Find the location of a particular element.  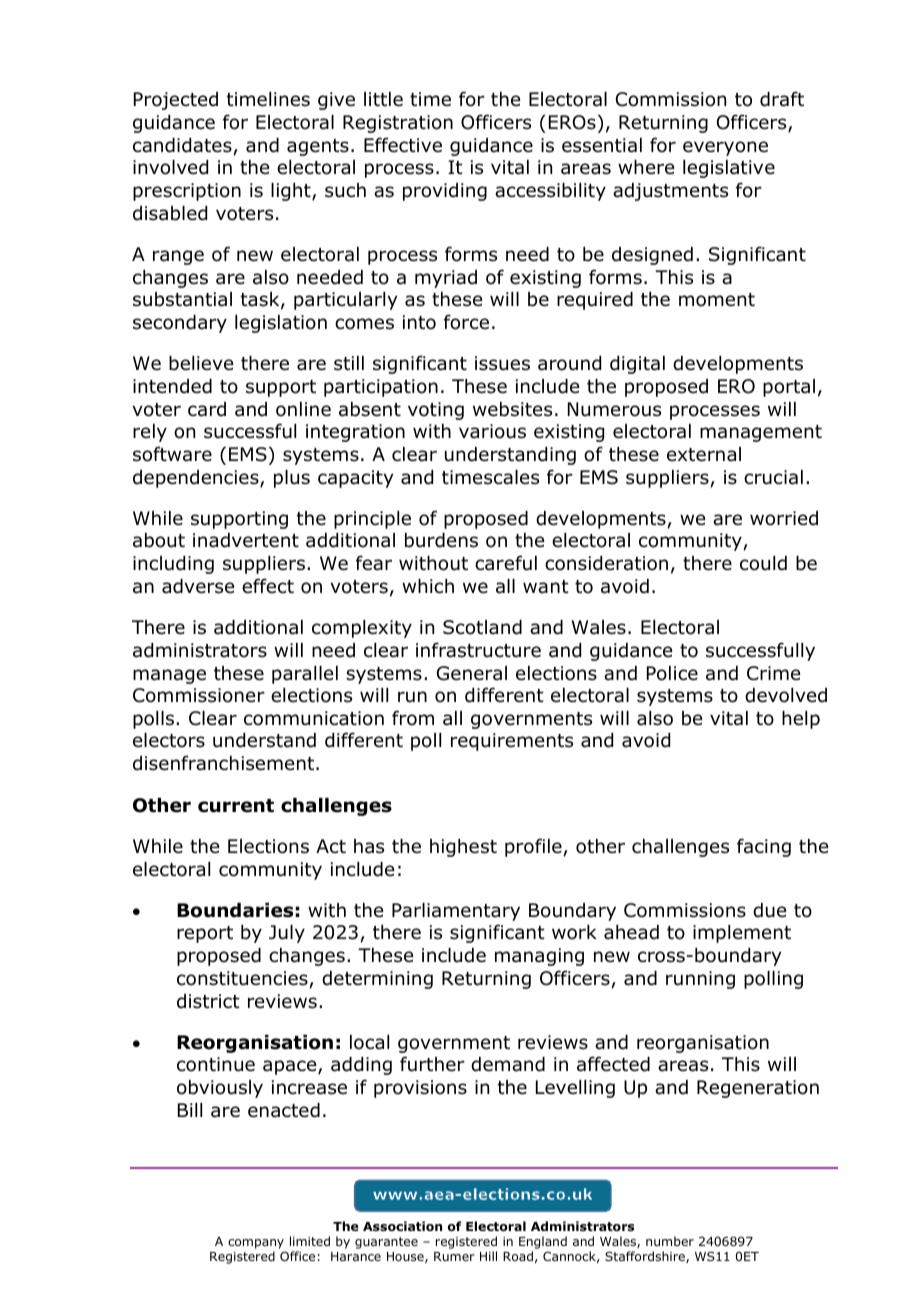

parallel is located at coordinates (305, 675).
